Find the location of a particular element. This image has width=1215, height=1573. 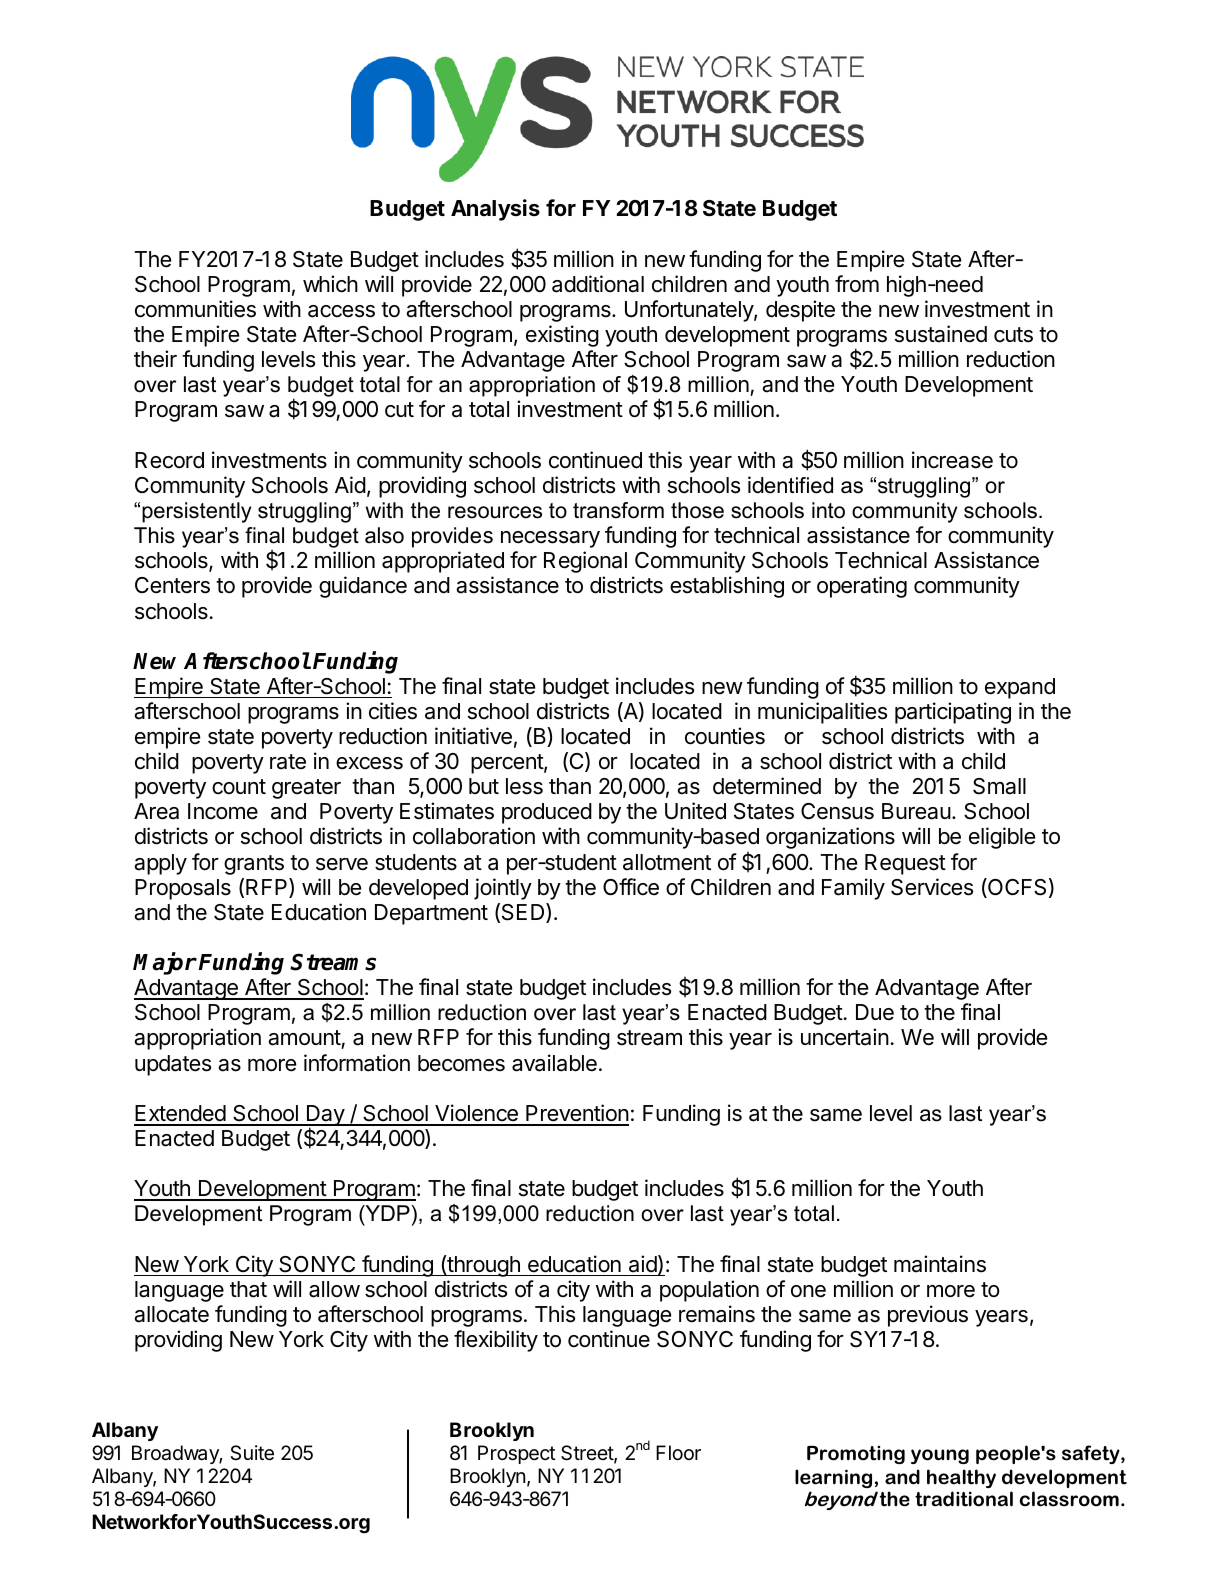

additional is located at coordinates (598, 284).
